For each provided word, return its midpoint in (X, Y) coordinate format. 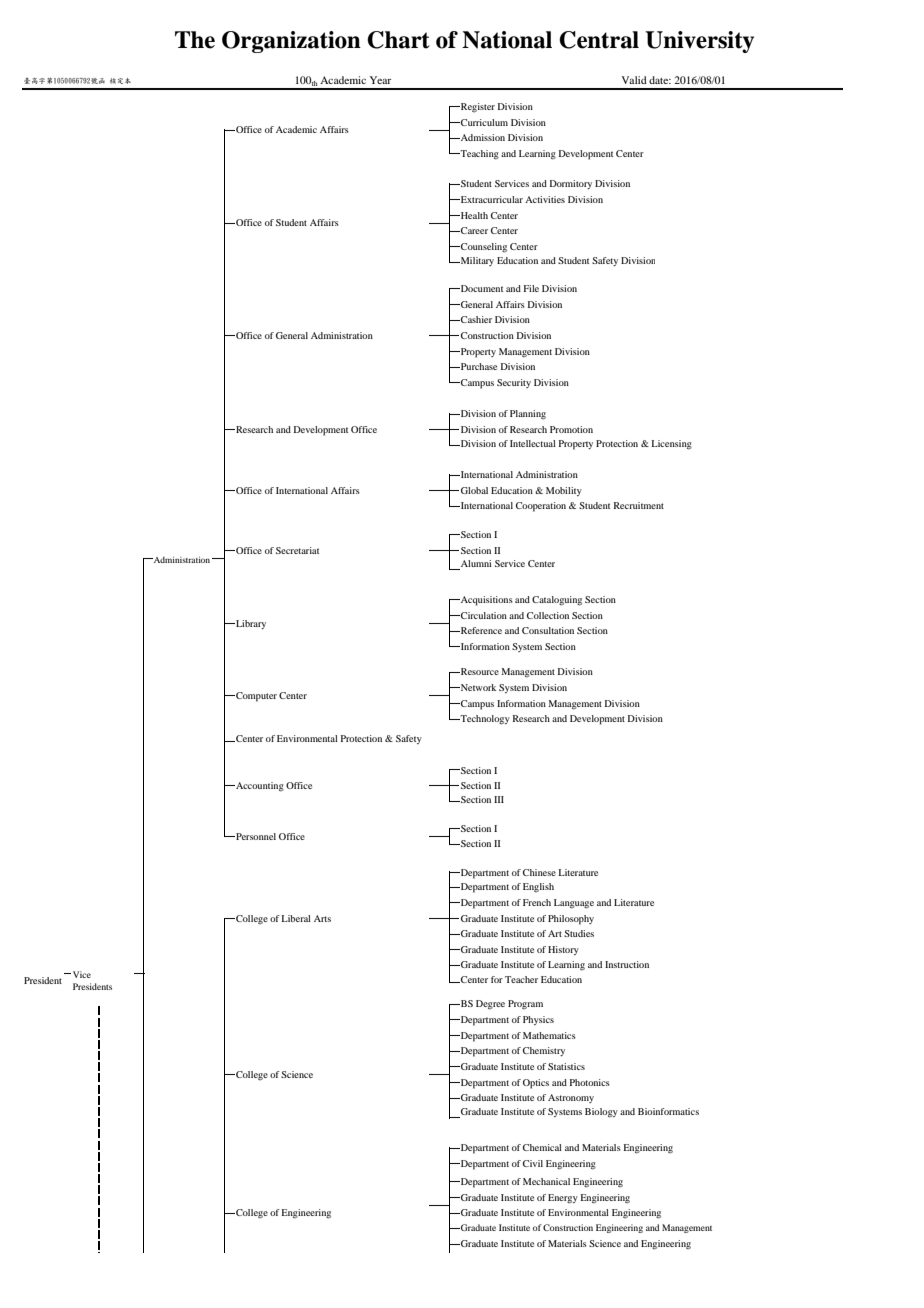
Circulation (483, 615)
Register (477, 107)
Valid (634, 80)
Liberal (296, 918)
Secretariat (297, 550)
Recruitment (639, 505)
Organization (291, 42)
